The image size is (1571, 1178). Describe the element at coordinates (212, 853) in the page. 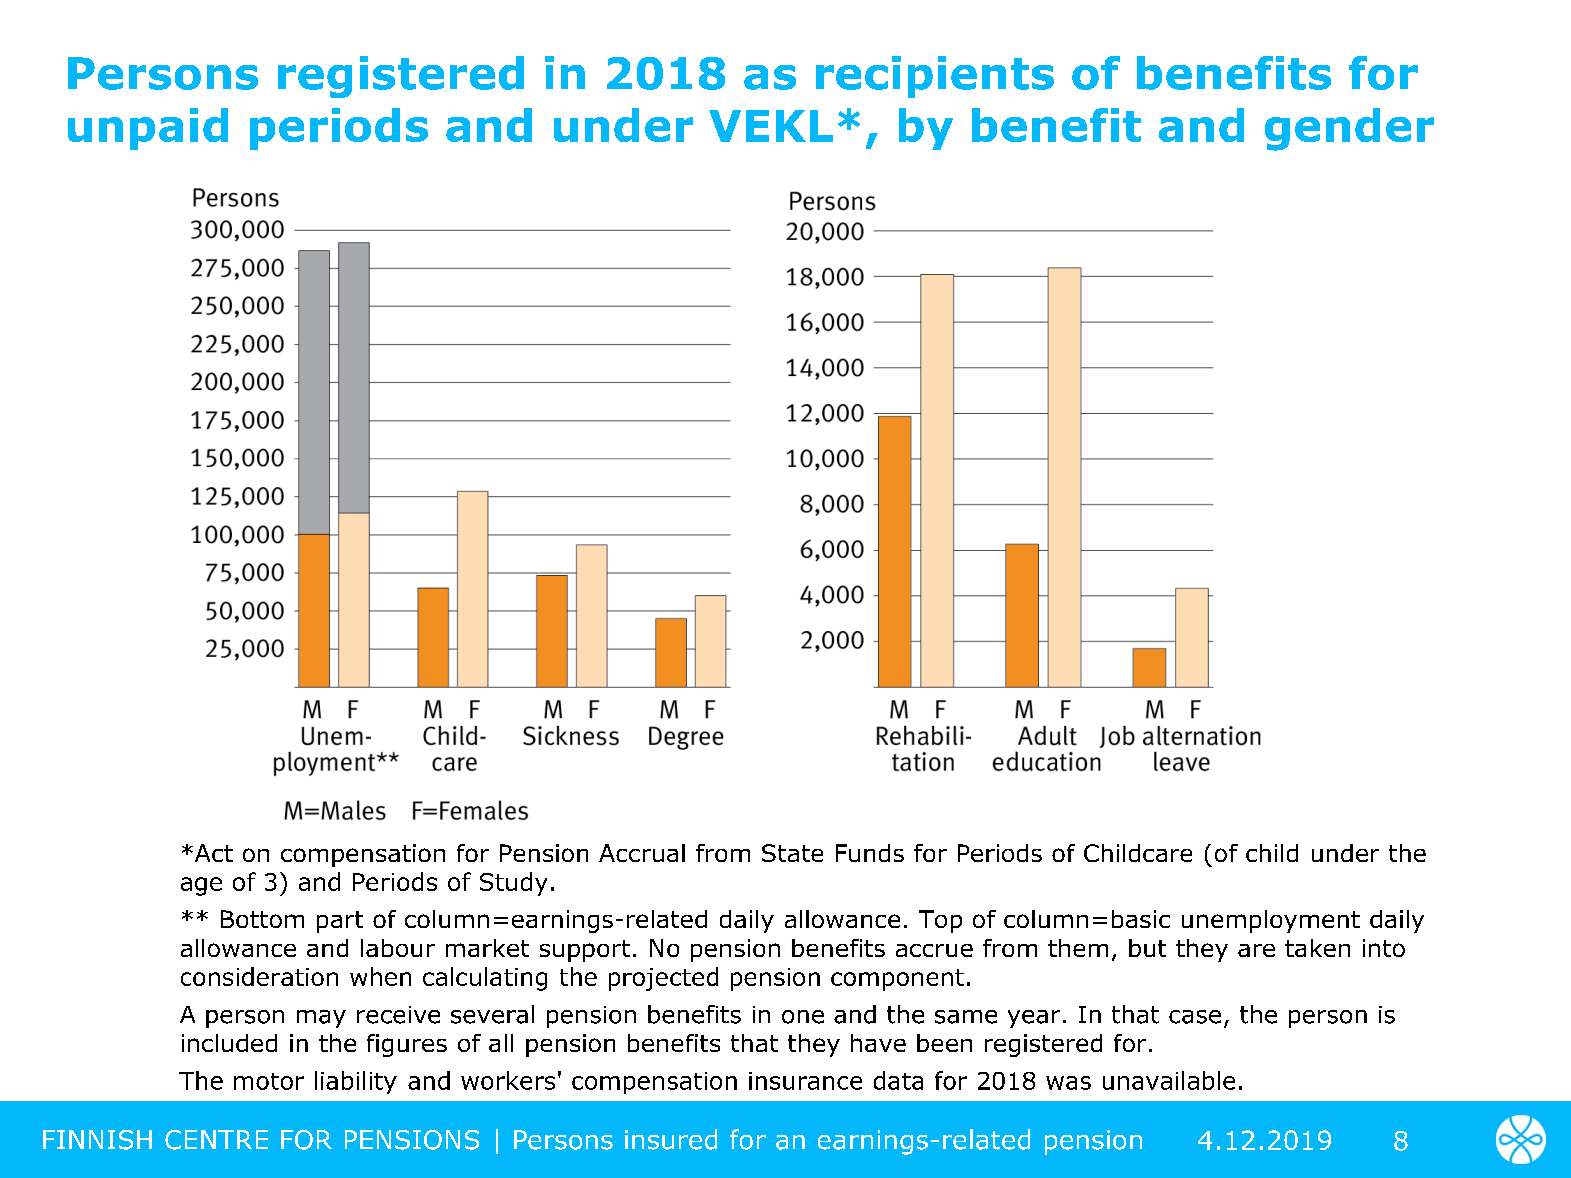

I see `Act` at that location.
